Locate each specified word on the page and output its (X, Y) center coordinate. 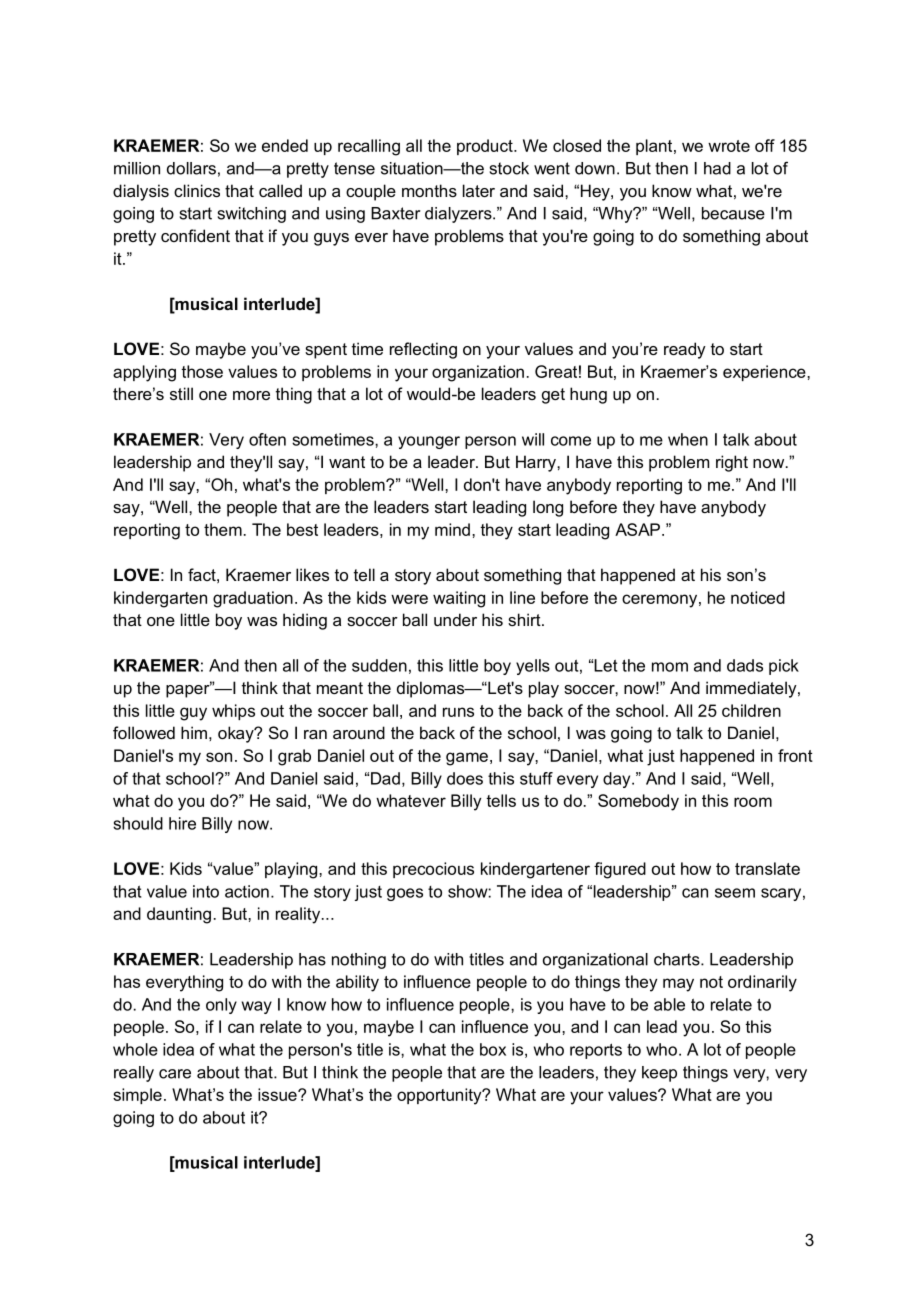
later (479, 190)
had (717, 168)
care (175, 1074)
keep (659, 1074)
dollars (191, 168)
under (455, 619)
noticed (758, 597)
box (493, 1049)
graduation (253, 599)
